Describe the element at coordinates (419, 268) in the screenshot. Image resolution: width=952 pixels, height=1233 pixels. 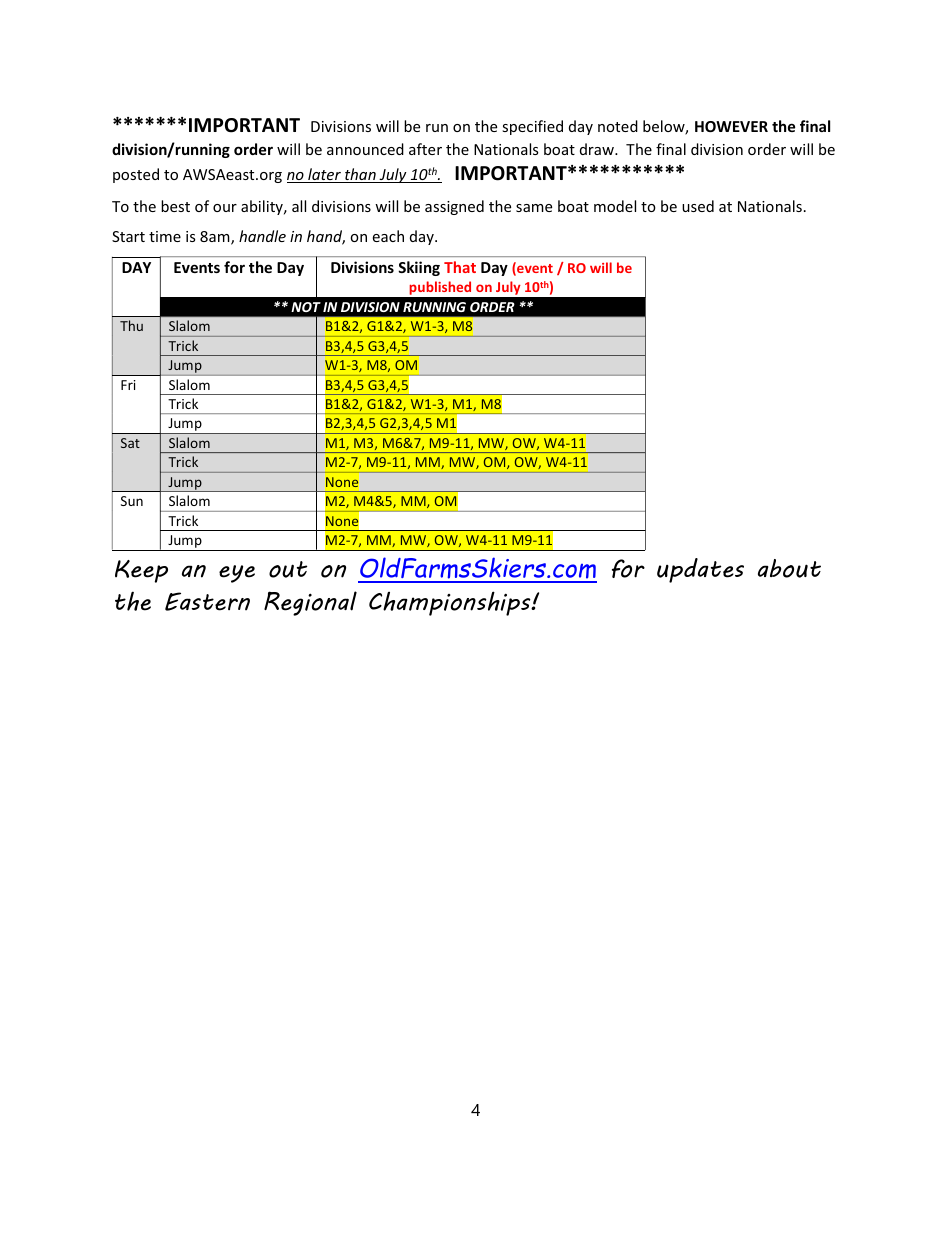
I see `Skiing` at that location.
